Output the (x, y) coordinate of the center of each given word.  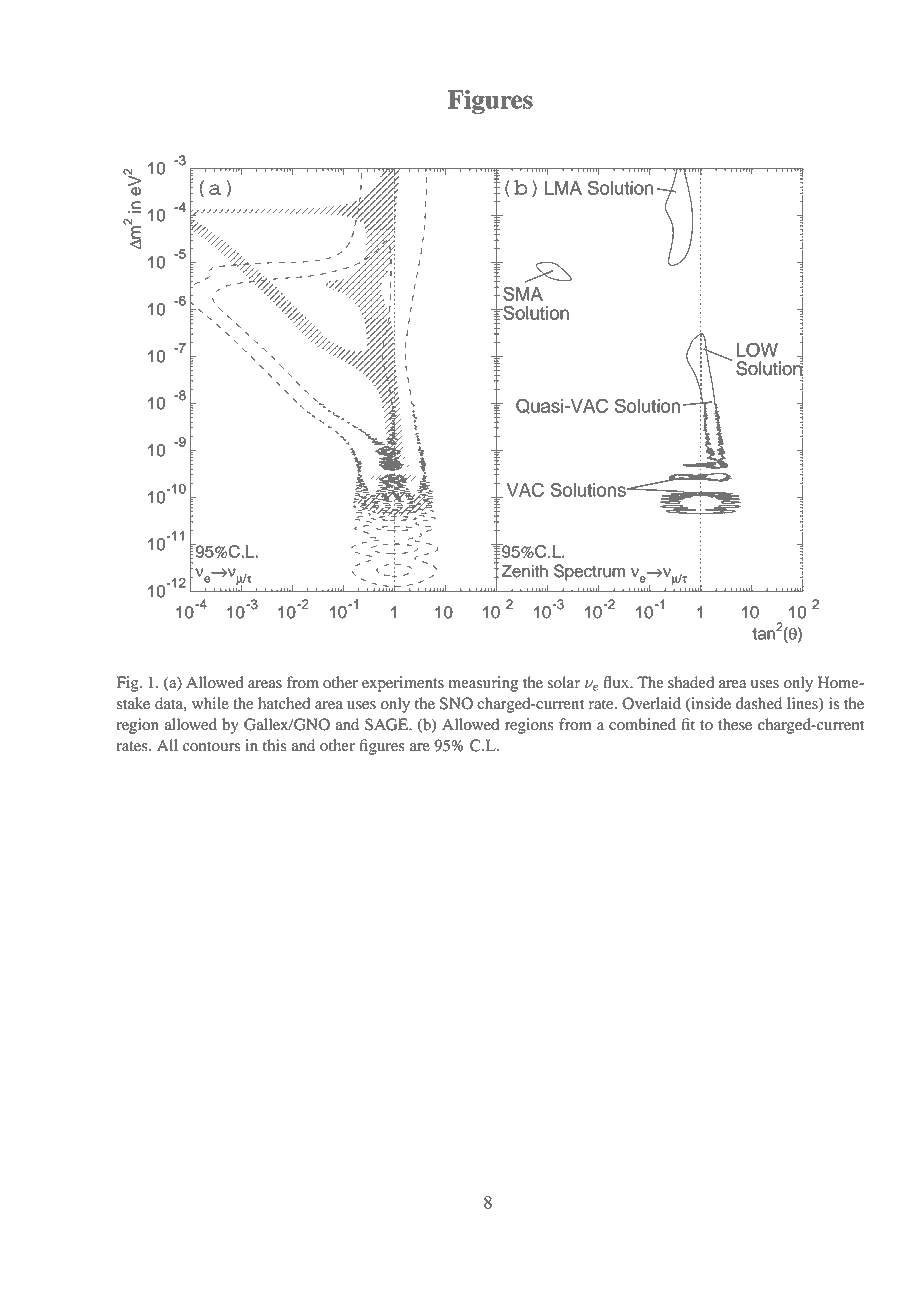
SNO (456, 703)
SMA (523, 293)
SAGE (387, 724)
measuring (483, 684)
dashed (759, 703)
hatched (284, 703)
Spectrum (589, 572)
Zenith (525, 571)
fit (688, 724)
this (274, 745)
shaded (691, 682)
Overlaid (651, 703)
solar (563, 682)
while (210, 703)
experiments (403, 684)
